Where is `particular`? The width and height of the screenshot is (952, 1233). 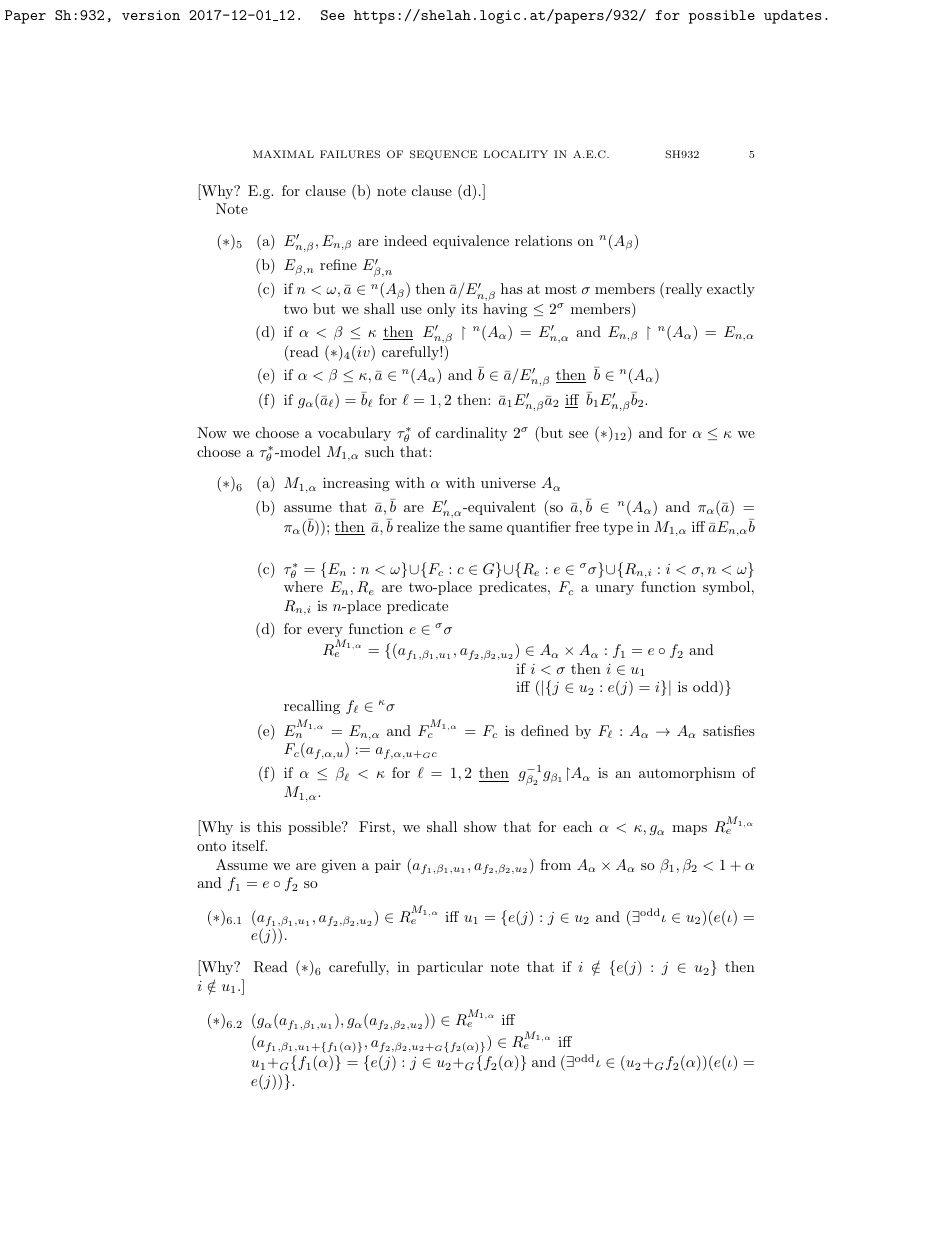 particular is located at coordinates (450, 968).
